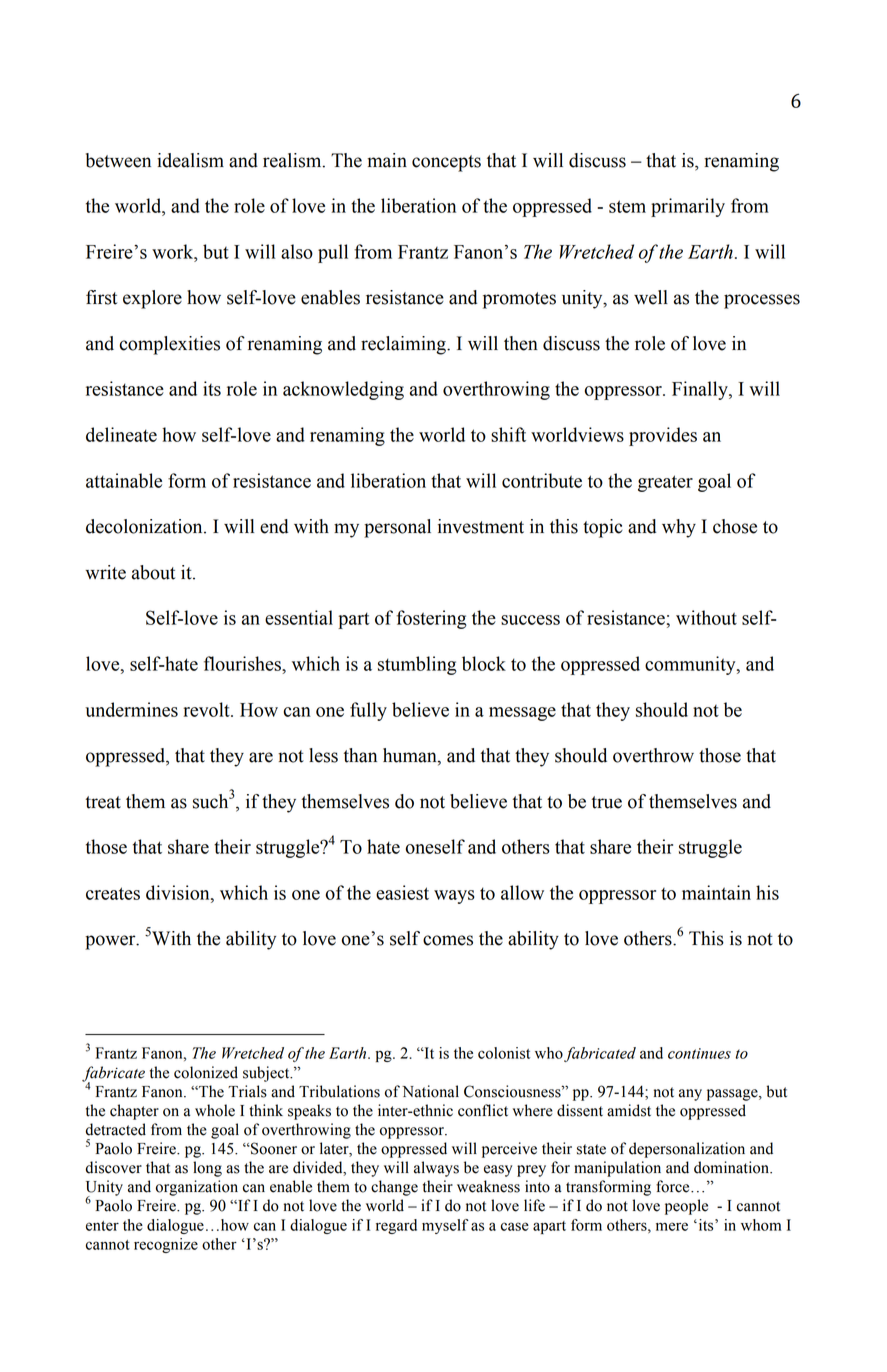  I want to click on comes, so click(448, 940).
